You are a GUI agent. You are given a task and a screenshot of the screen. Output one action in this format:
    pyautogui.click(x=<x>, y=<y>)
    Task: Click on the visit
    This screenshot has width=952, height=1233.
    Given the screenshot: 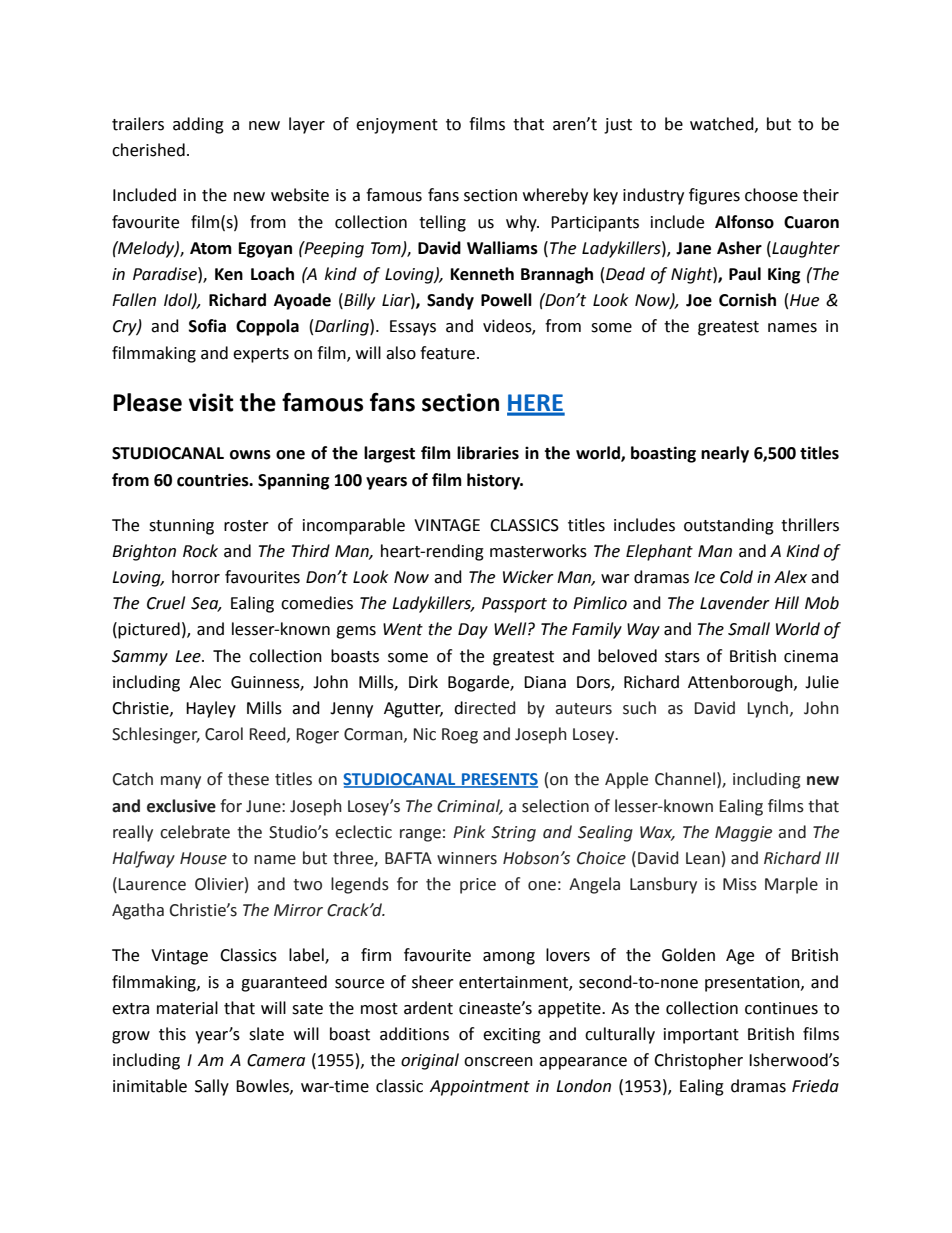 What is the action you would take?
    pyautogui.click(x=211, y=402)
